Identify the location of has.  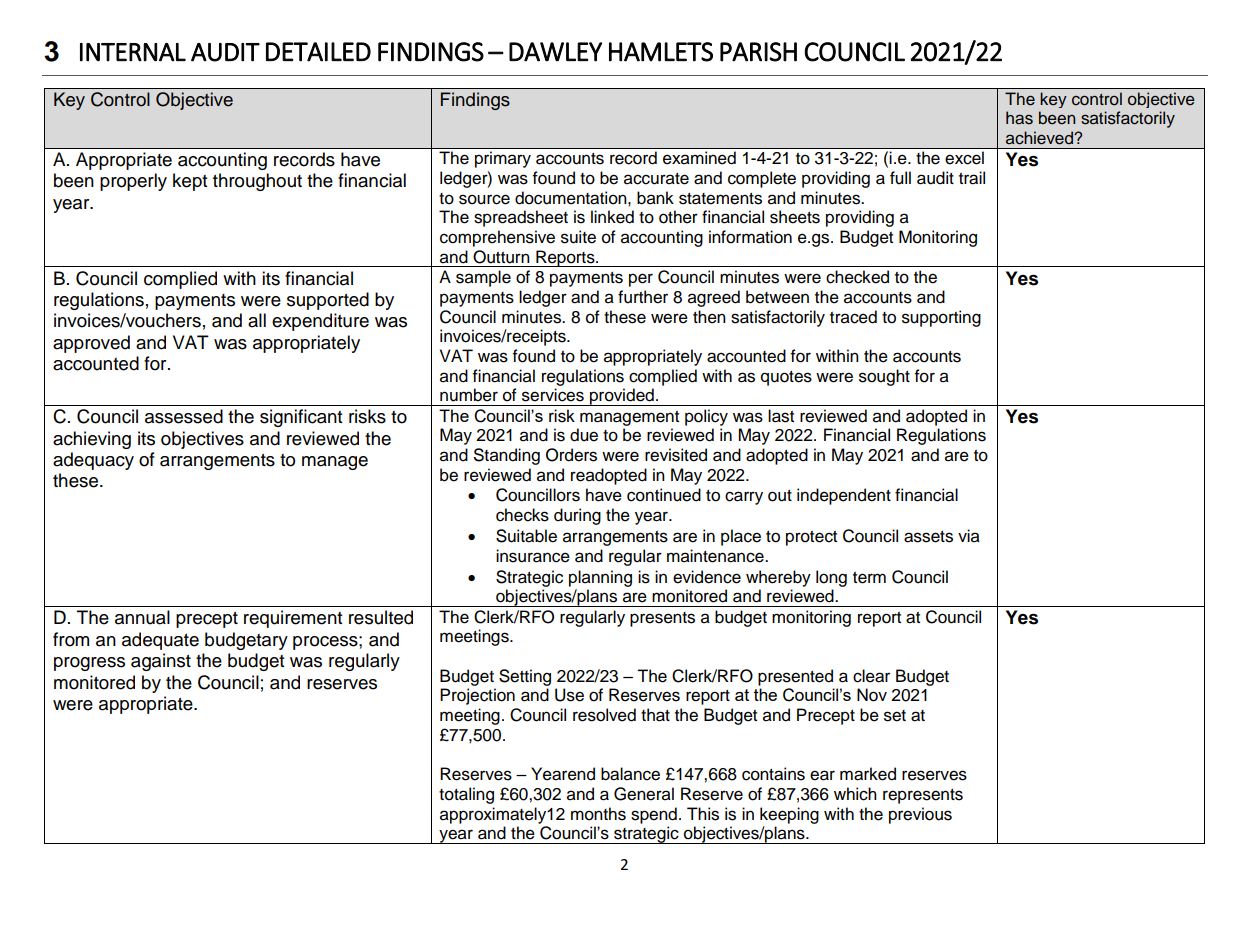
(1019, 118).
